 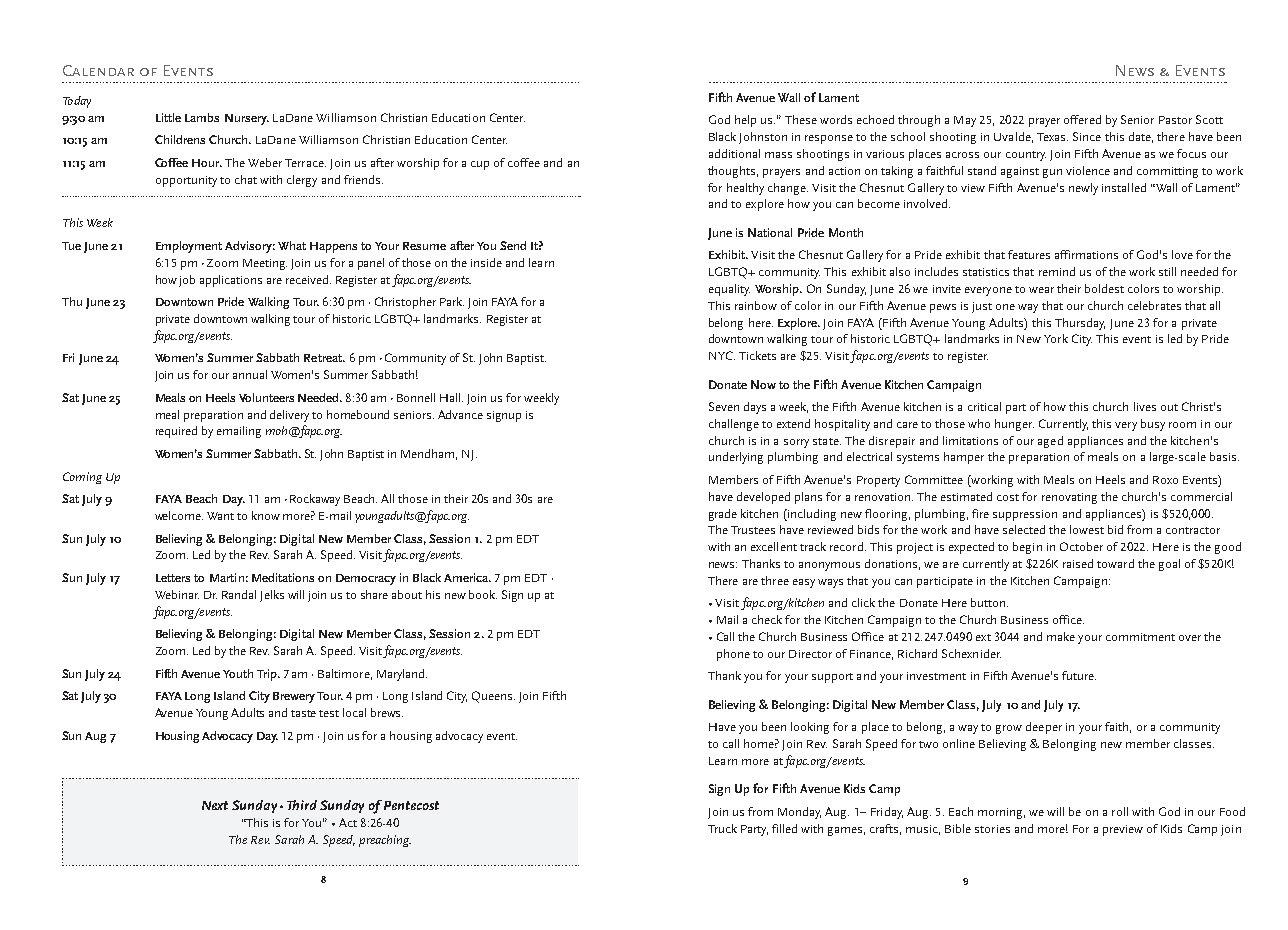 I want to click on three, so click(x=775, y=580).
